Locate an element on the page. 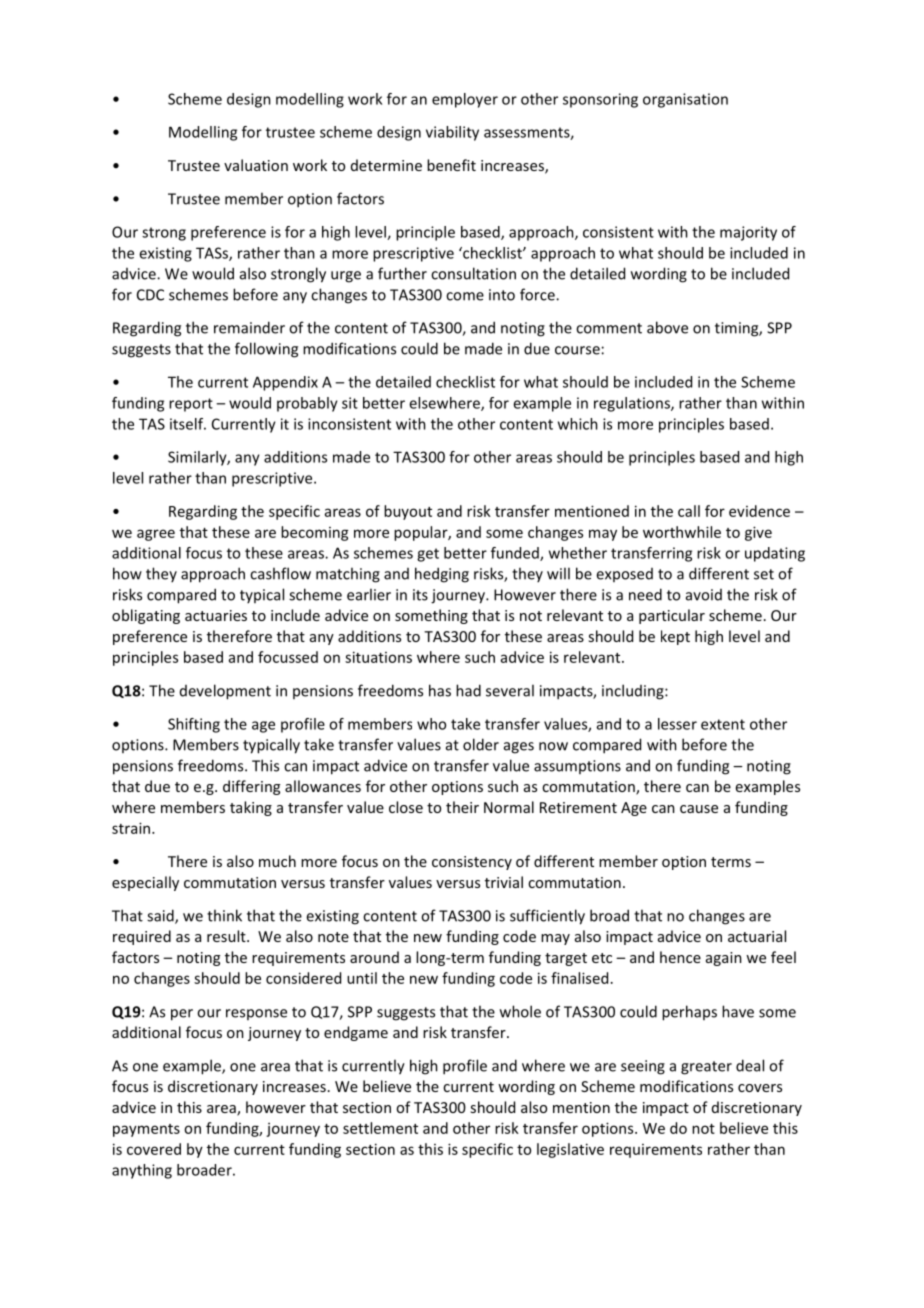 This document has height=1308, width=924. viability is located at coordinates (452, 133).
